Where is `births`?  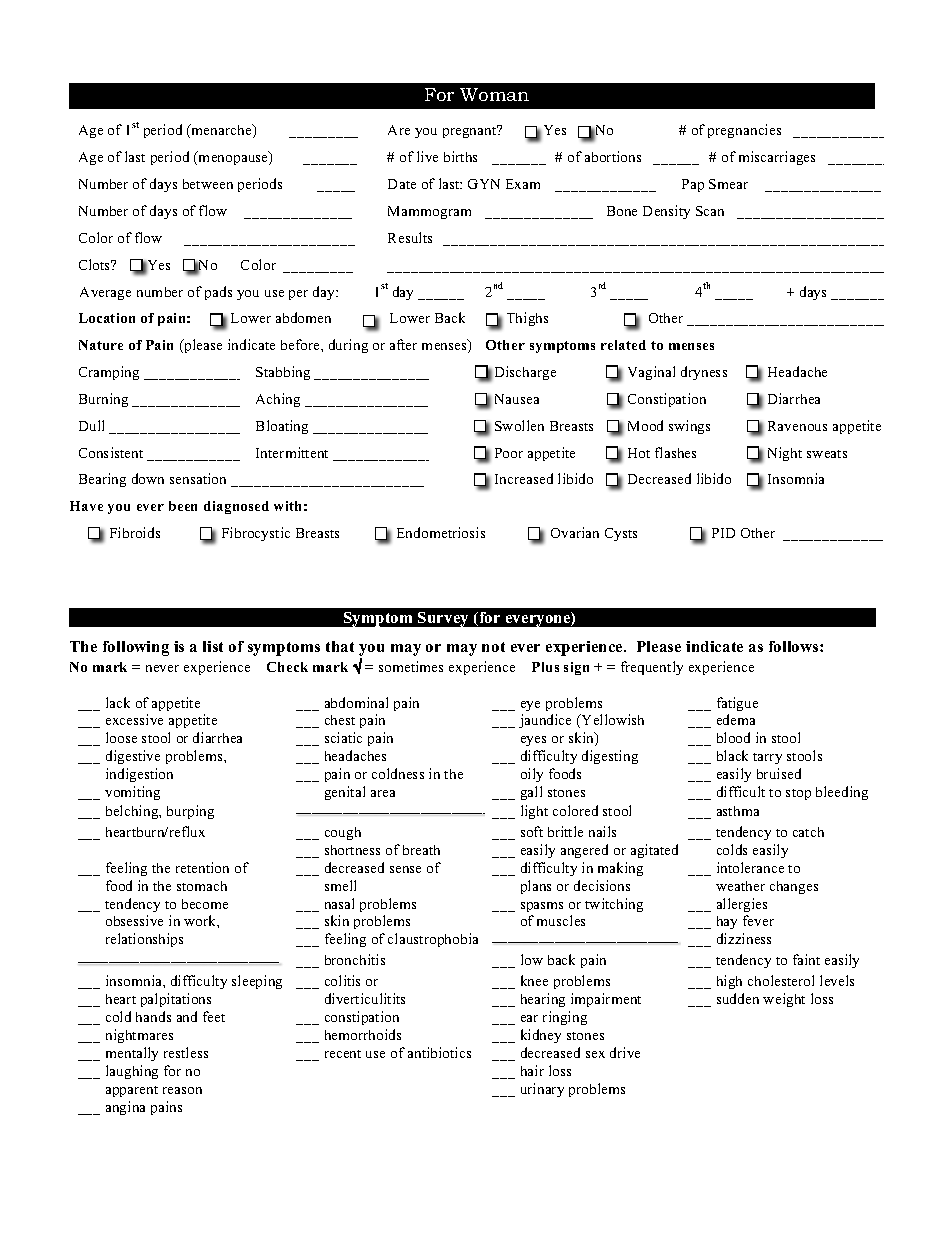 births is located at coordinates (460, 156).
